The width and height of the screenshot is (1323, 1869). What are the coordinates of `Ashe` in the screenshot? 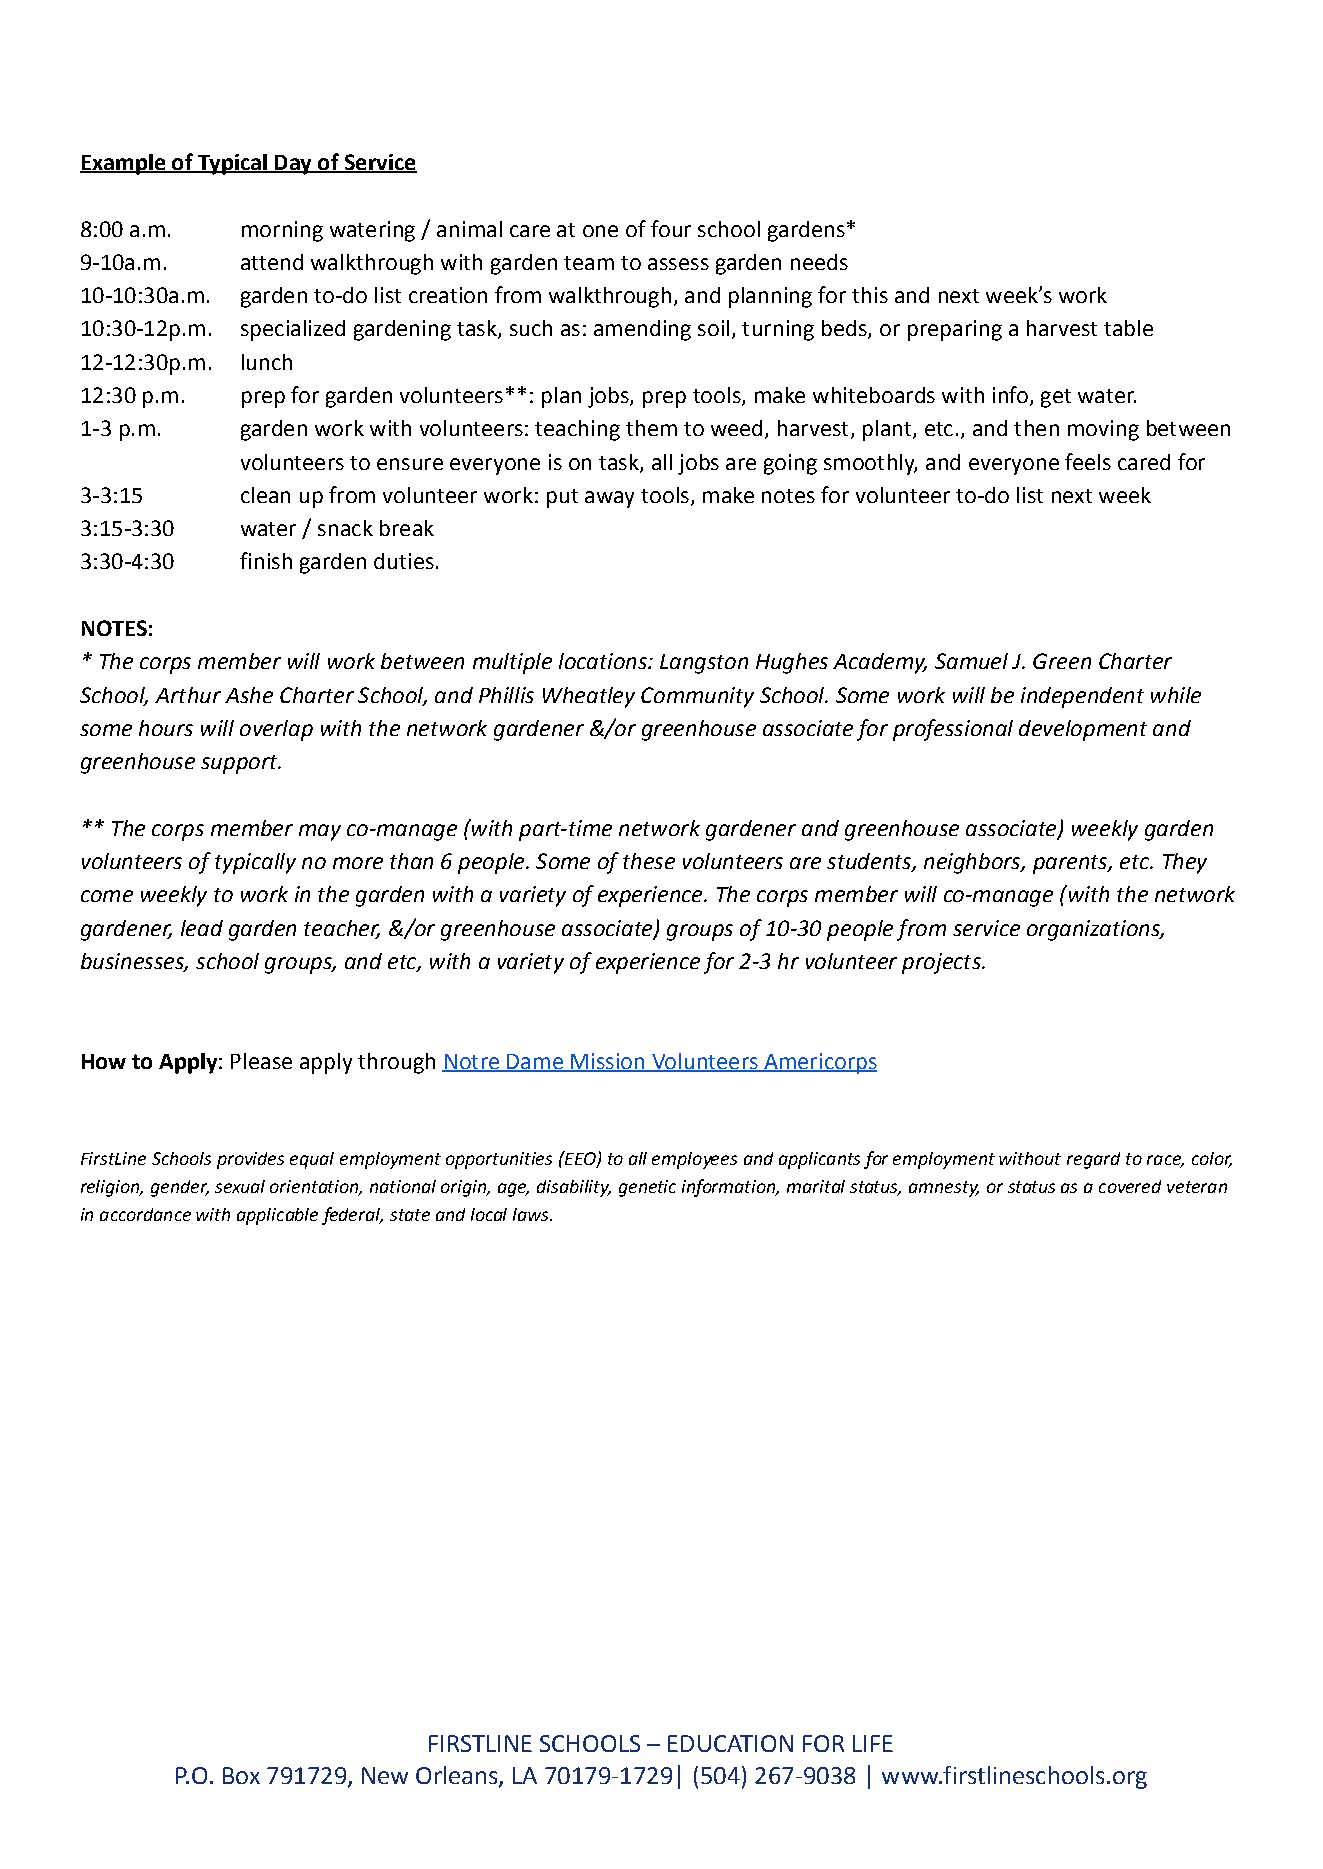 It's located at (249, 695).
